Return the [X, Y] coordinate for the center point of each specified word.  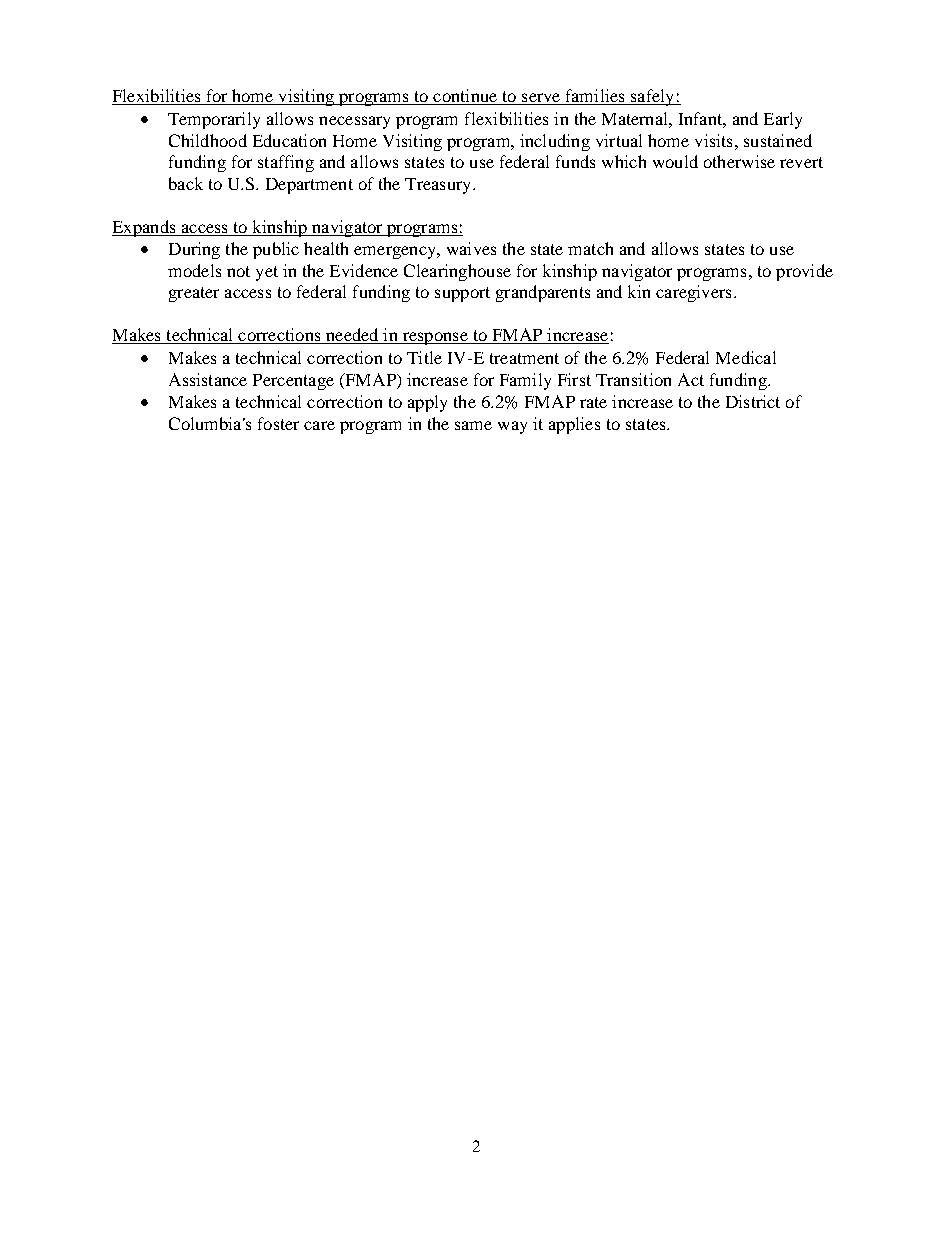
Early [783, 120]
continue [465, 97]
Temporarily [214, 120]
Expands [145, 228]
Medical [746, 357]
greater [194, 294]
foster [278, 423]
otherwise [739, 161]
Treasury [439, 186]
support [462, 294]
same [473, 425]
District [753, 401]
